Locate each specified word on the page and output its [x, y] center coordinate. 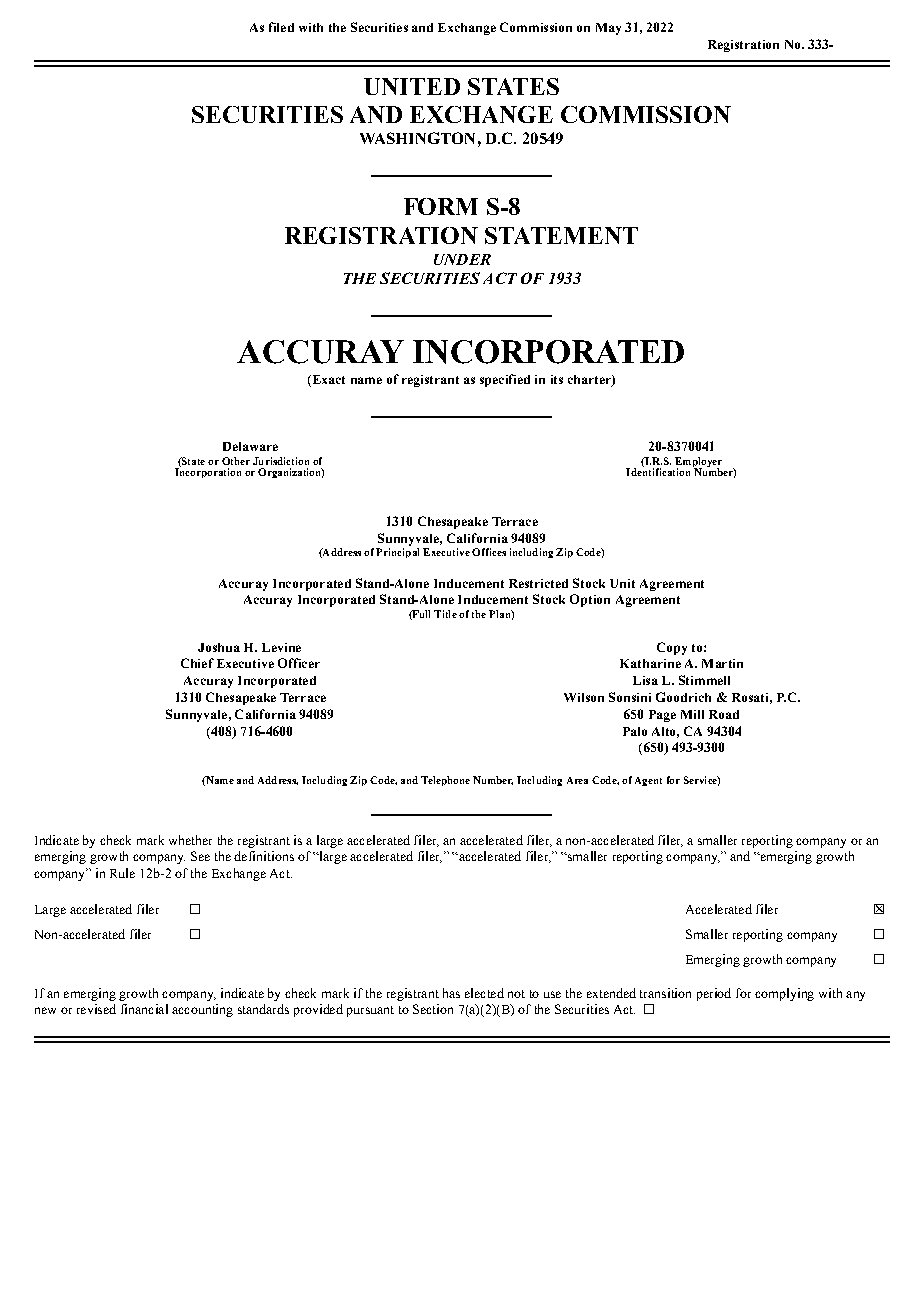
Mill [692, 714]
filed [281, 27]
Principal [397, 553]
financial [144, 1009]
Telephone [445, 781]
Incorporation [208, 472]
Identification [658, 471]
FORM [441, 206]
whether [190, 840]
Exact [327, 381]
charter [590, 381]
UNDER [462, 259]
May [608, 29]
